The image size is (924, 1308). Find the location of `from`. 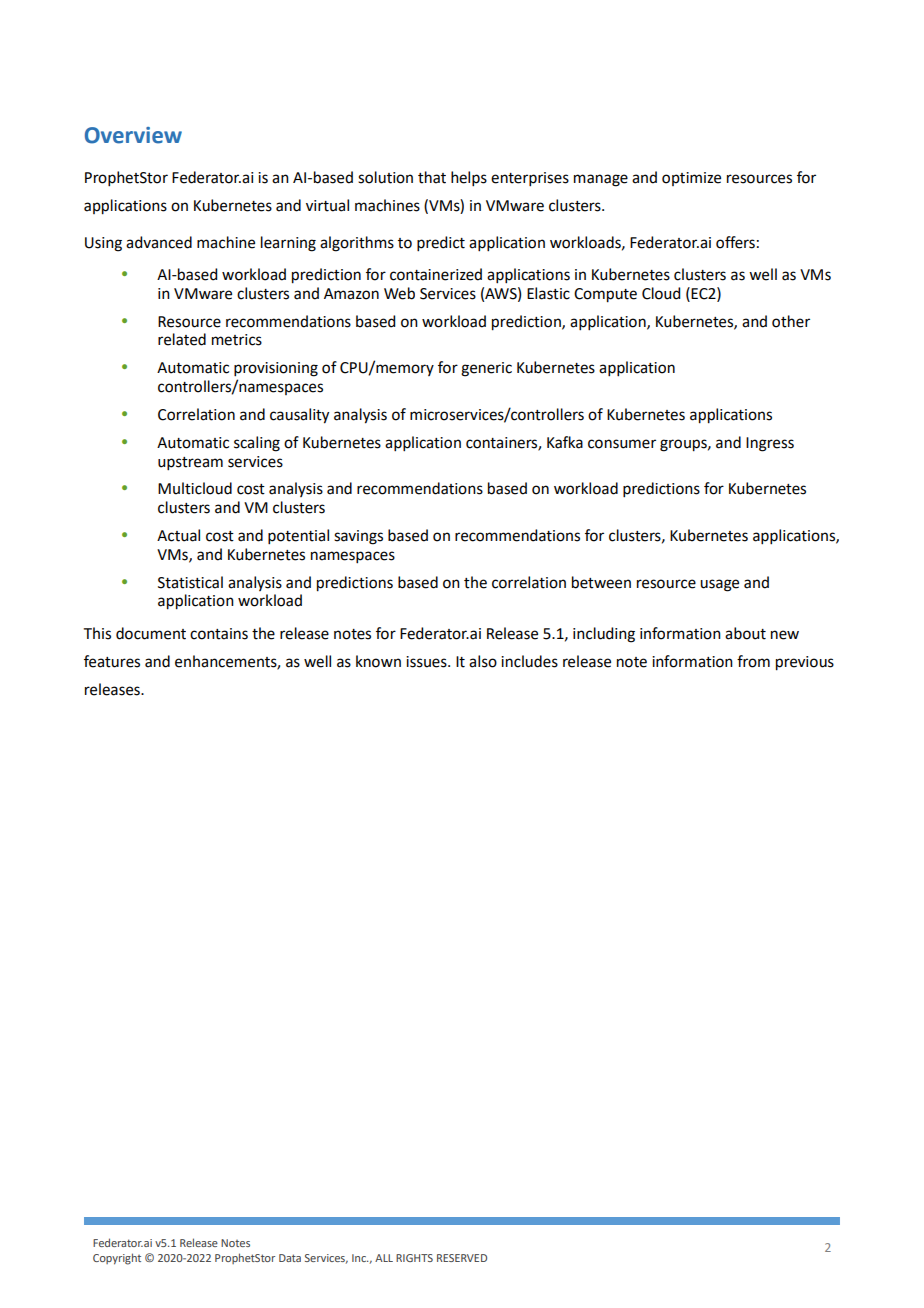

from is located at coordinates (753, 661).
